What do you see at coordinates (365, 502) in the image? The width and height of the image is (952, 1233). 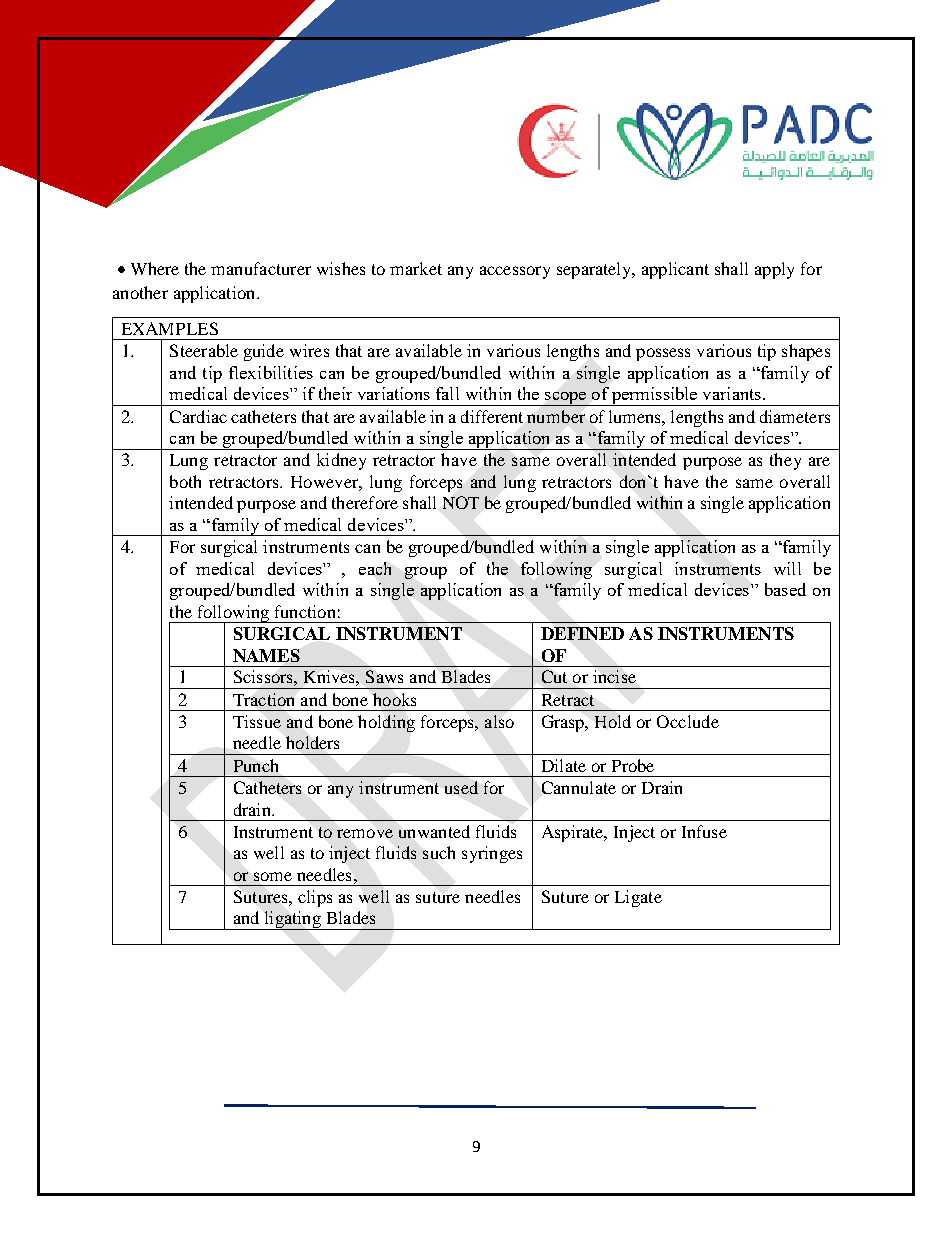 I see `therefore` at bounding box center [365, 502].
